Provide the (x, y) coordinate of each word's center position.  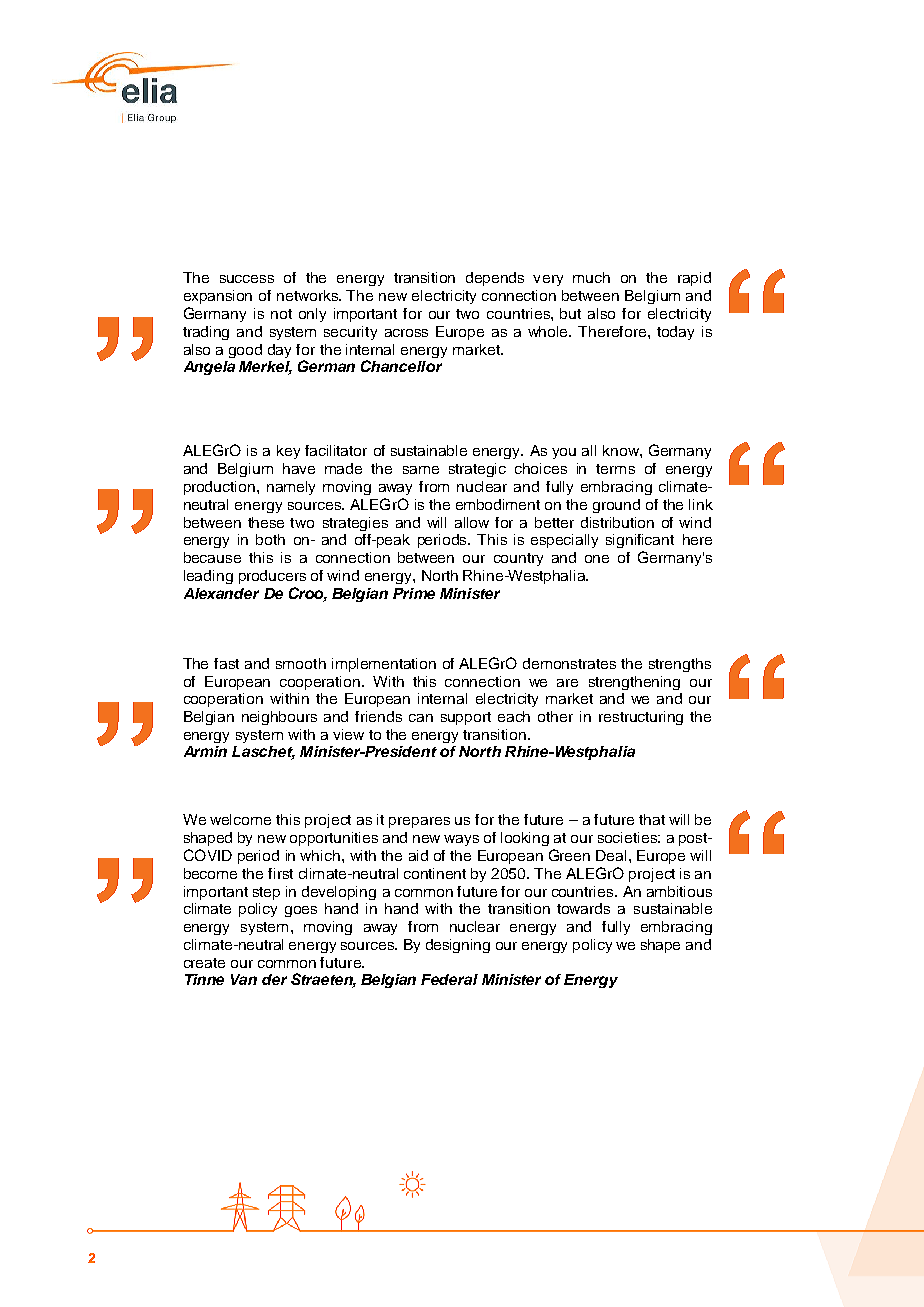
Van (244, 979)
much (591, 277)
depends (495, 279)
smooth (301, 663)
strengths (680, 665)
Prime (414, 593)
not (281, 314)
